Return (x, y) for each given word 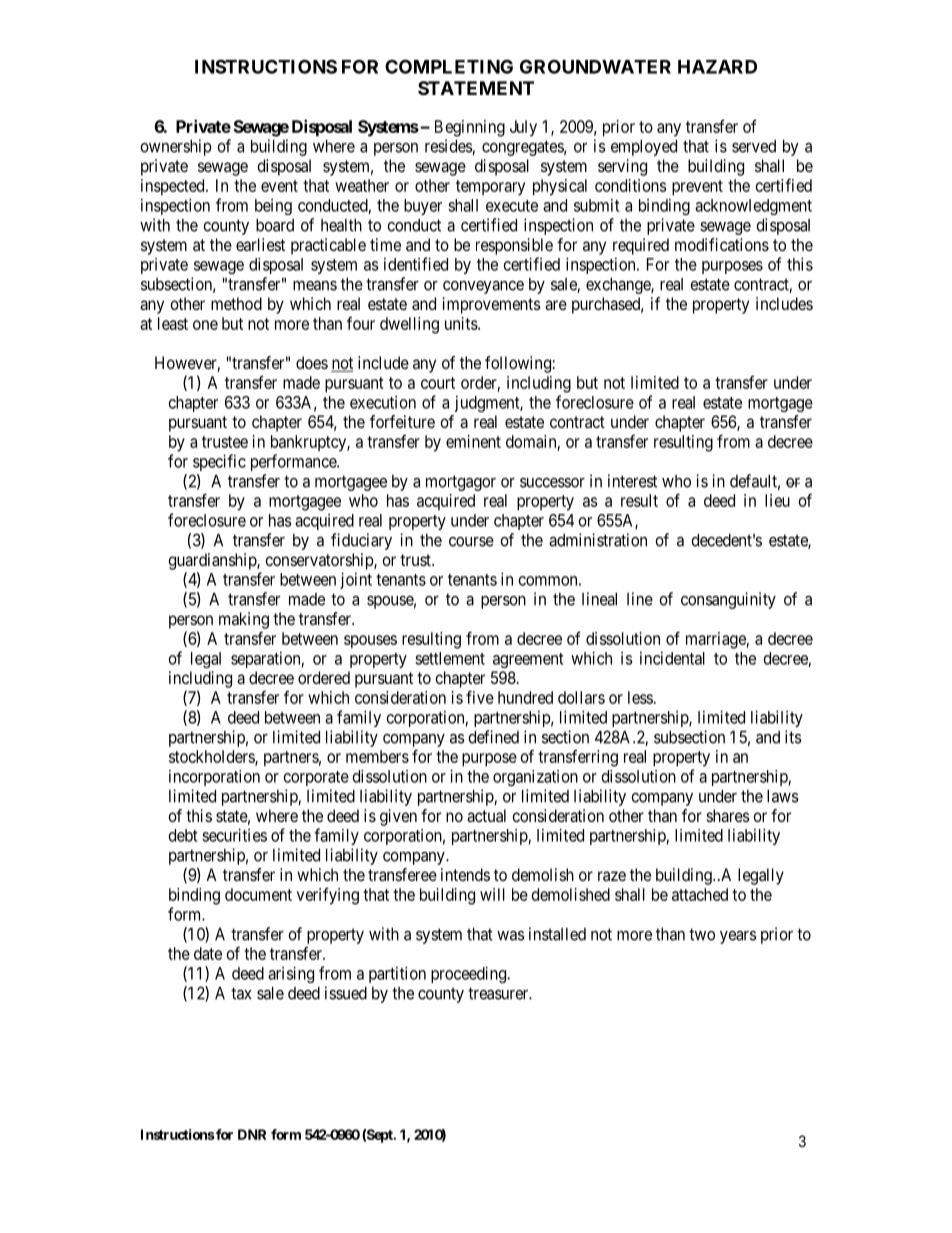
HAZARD (717, 67)
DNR (252, 1134)
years (738, 937)
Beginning (470, 128)
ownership (176, 147)
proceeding (470, 974)
